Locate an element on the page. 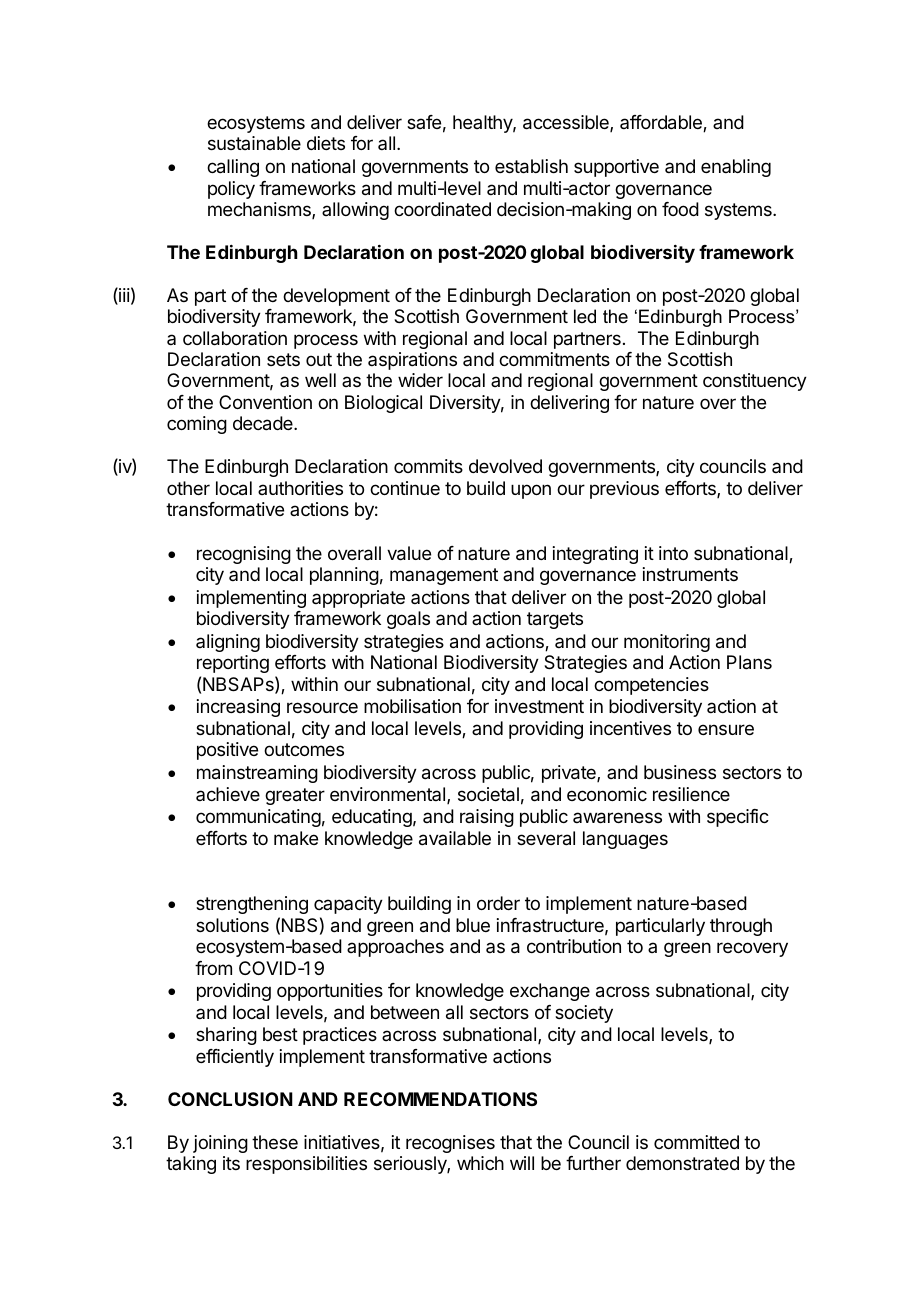 This document has height=1308, width=924. through is located at coordinates (741, 927).
